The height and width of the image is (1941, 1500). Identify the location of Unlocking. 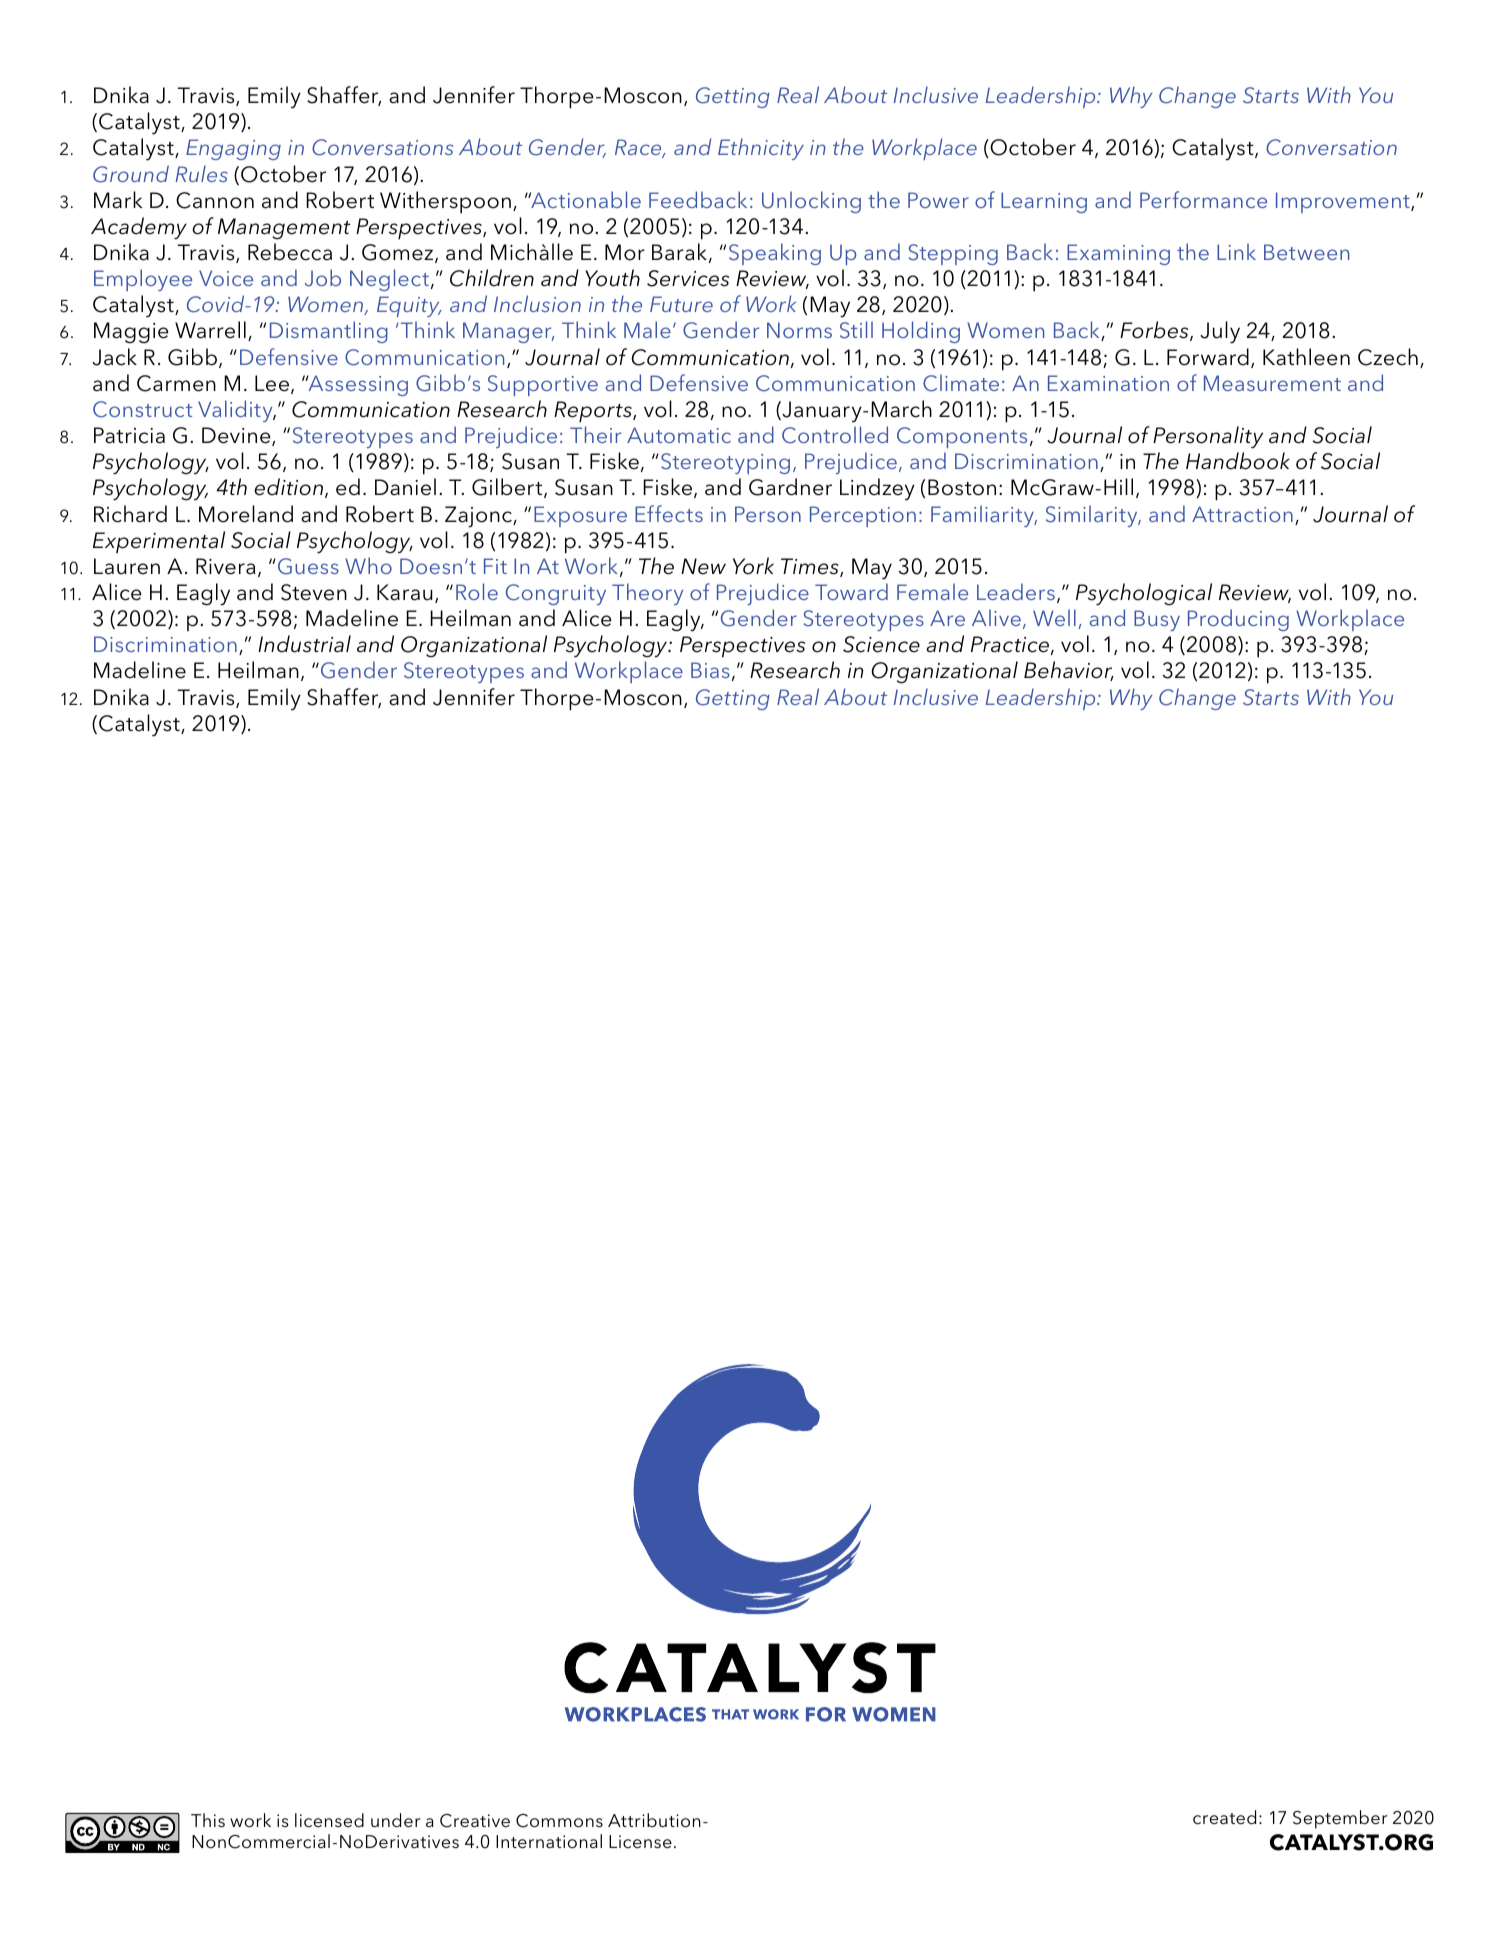
(811, 202).
